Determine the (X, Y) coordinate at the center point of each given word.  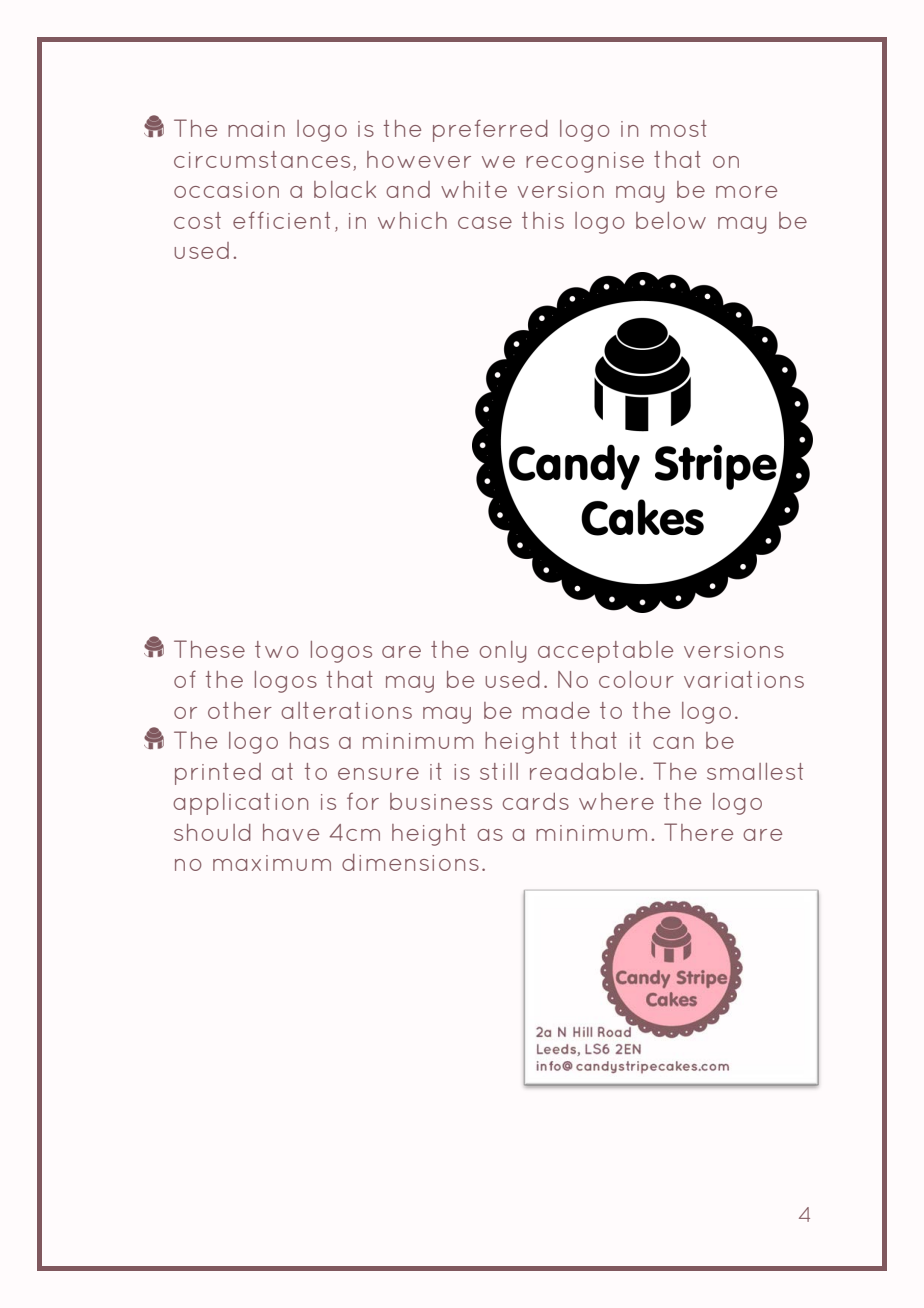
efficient (281, 220)
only (503, 652)
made (556, 710)
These (209, 649)
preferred (490, 130)
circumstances (262, 159)
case (485, 223)
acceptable (605, 652)
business (441, 801)
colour (636, 679)
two (277, 649)
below (671, 220)
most (679, 128)
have (291, 832)
